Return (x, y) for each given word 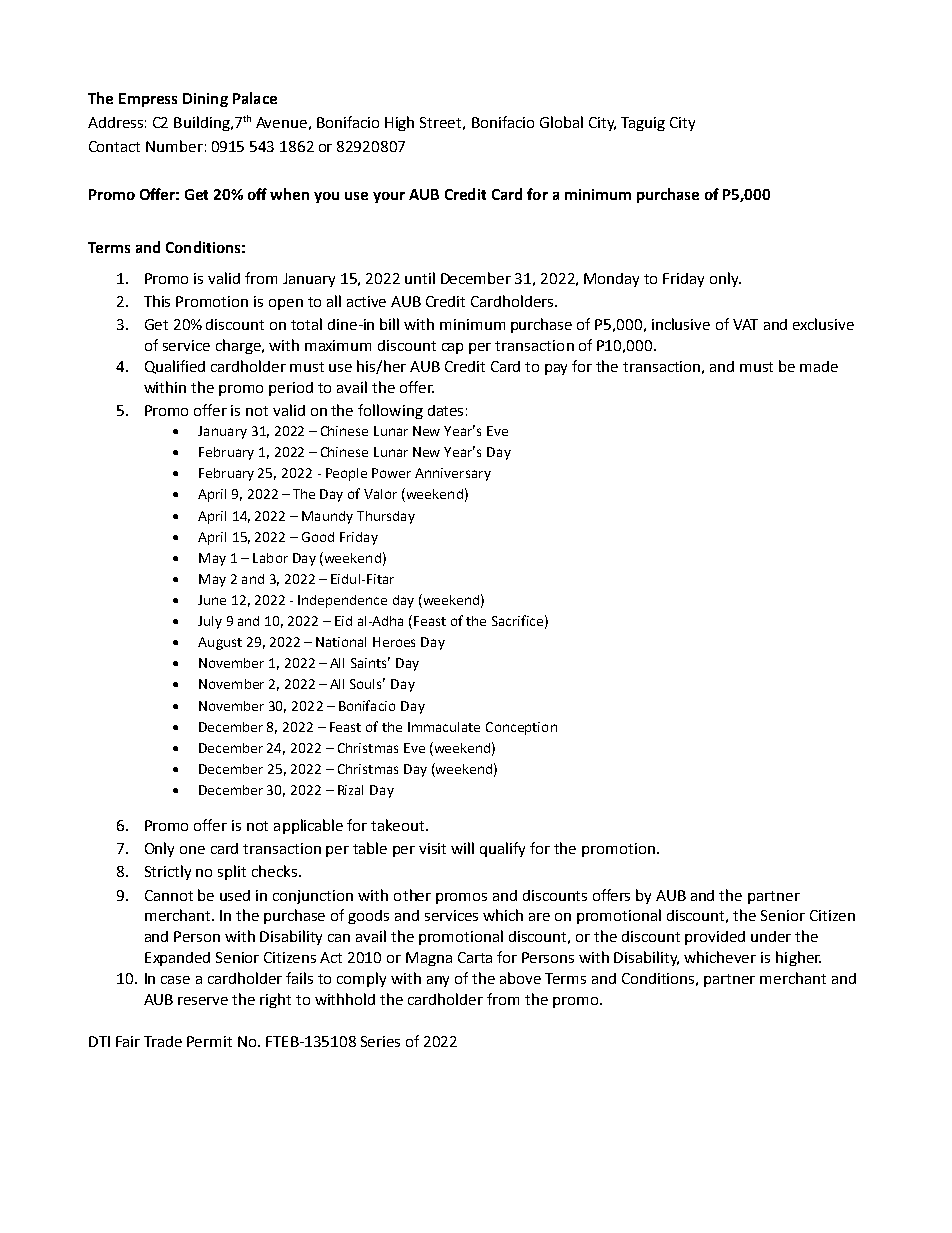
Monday (611, 280)
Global (561, 122)
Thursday (386, 517)
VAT (745, 324)
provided (715, 938)
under (771, 936)
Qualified (175, 367)
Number (174, 146)
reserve (203, 1001)
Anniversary (453, 474)
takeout (399, 825)
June (212, 600)
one (192, 850)
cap (452, 348)
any (438, 981)
